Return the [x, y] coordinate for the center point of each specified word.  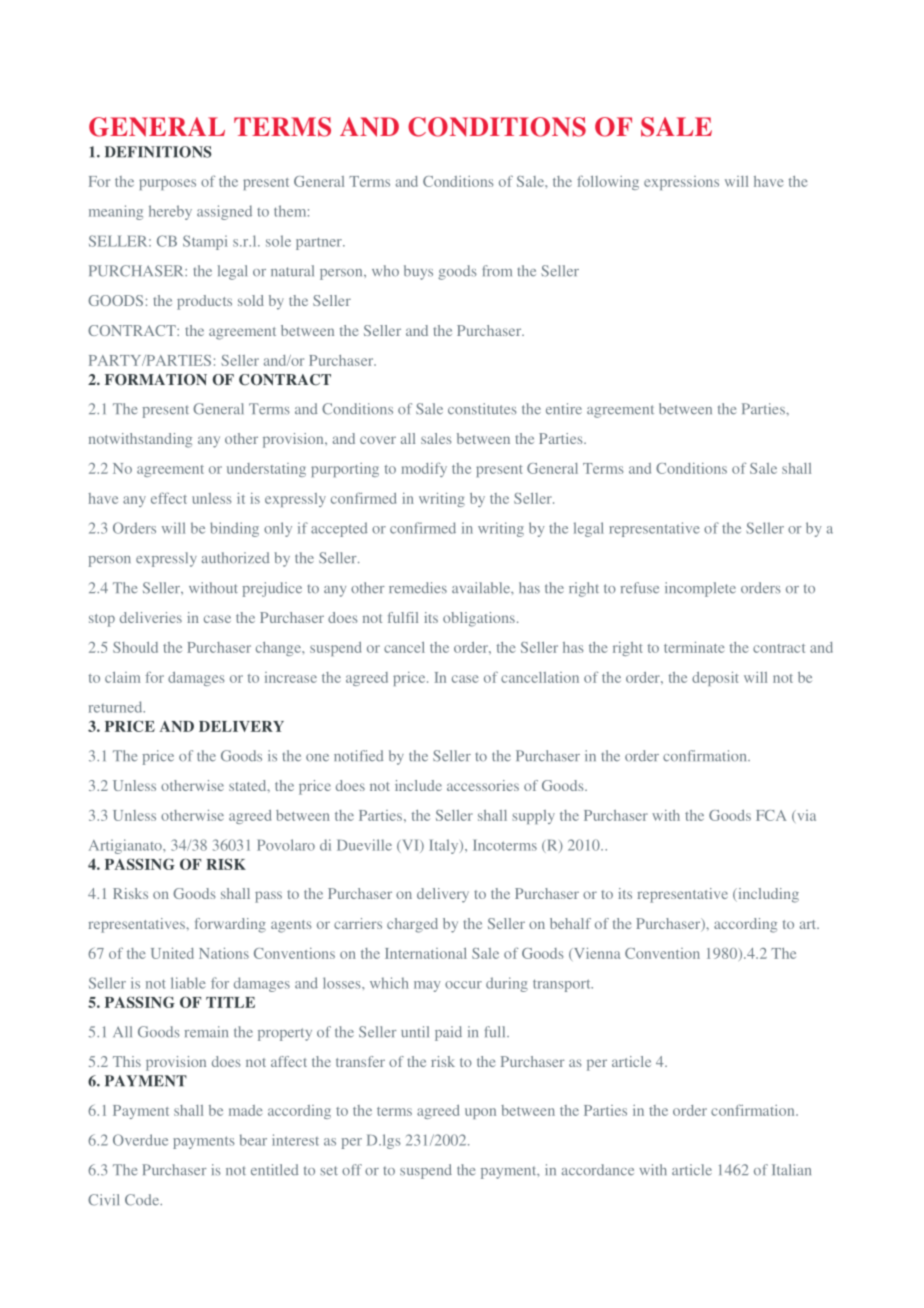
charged [412, 925]
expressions [681, 183]
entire [564, 409]
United [172, 953]
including [767, 895]
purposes [167, 184]
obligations [479, 619]
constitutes [482, 409]
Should [135, 647]
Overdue [140, 1140]
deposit [715, 679]
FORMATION [156, 380]
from [497, 270]
